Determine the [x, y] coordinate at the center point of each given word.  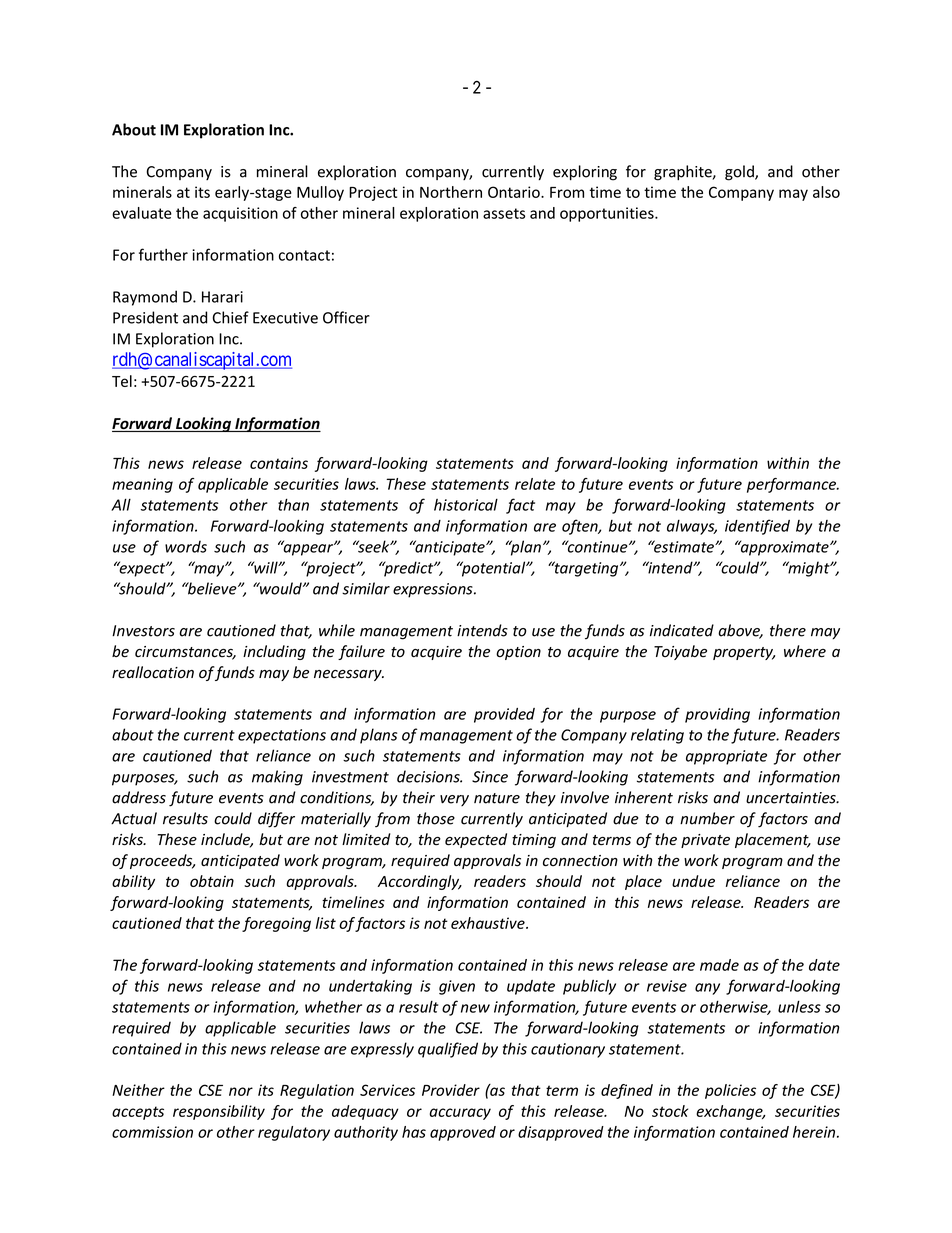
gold [740, 173]
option [518, 653]
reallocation [153, 672]
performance [793, 485]
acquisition [240, 214]
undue [693, 881]
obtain [212, 881]
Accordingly [420, 882]
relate [535, 484]
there [788, 630]
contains [279, 463]
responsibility [219, 1112]
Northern [451, 192]
